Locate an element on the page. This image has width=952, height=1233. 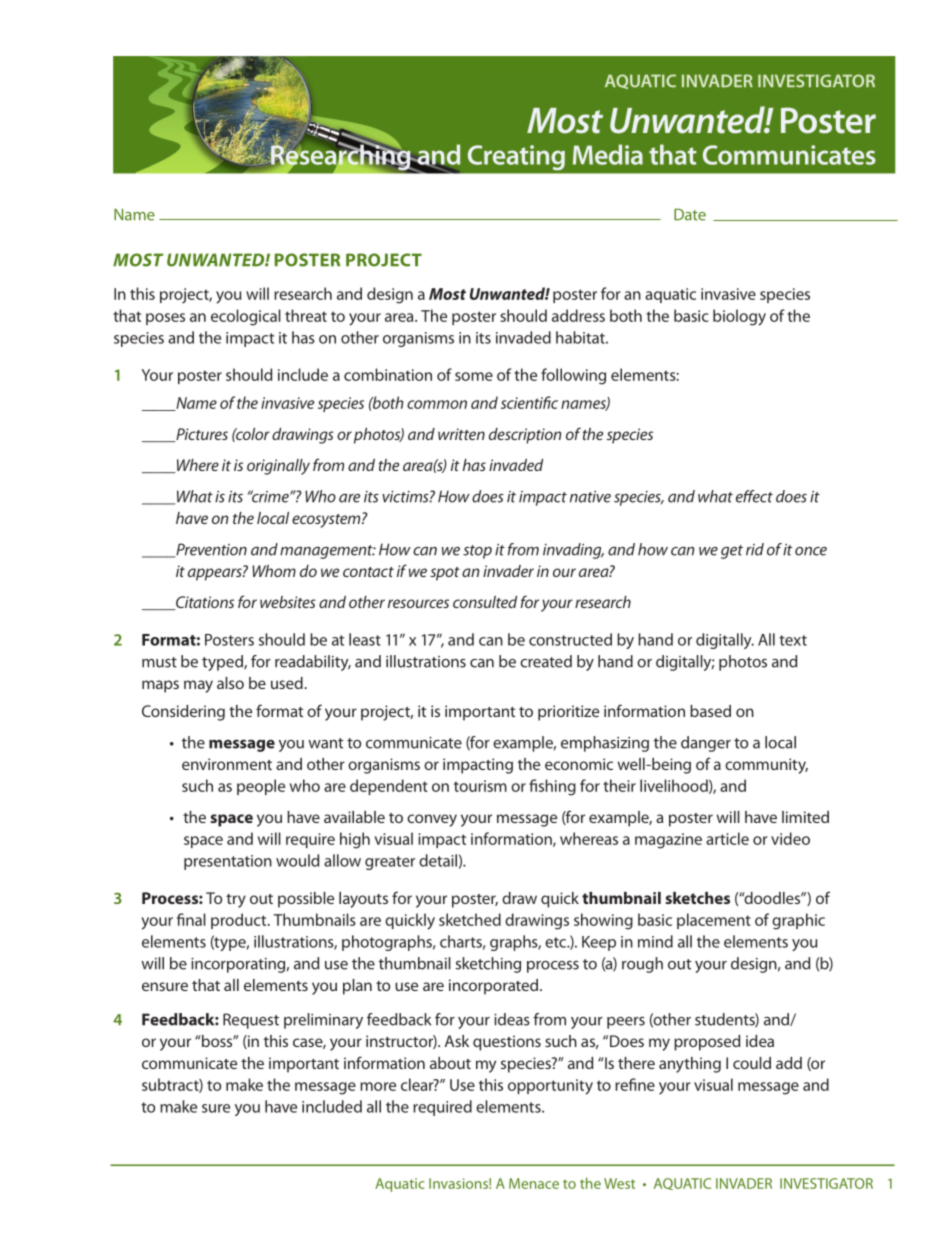
Media is located at coordinates (608, 154).
